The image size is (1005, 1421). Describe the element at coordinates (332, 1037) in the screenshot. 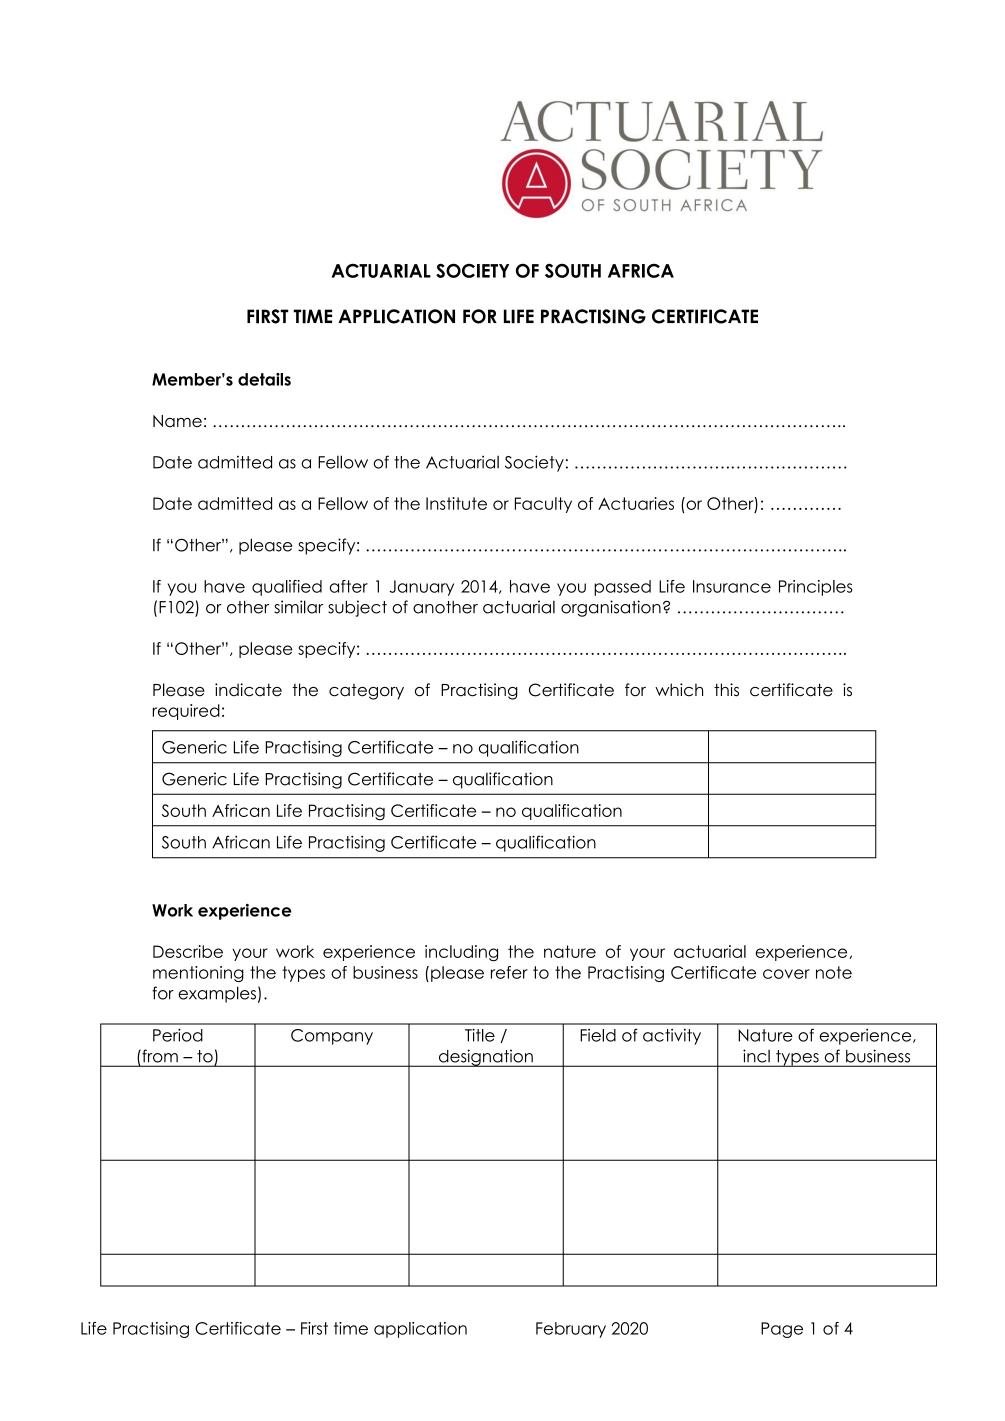

I see `Company` at that location.
